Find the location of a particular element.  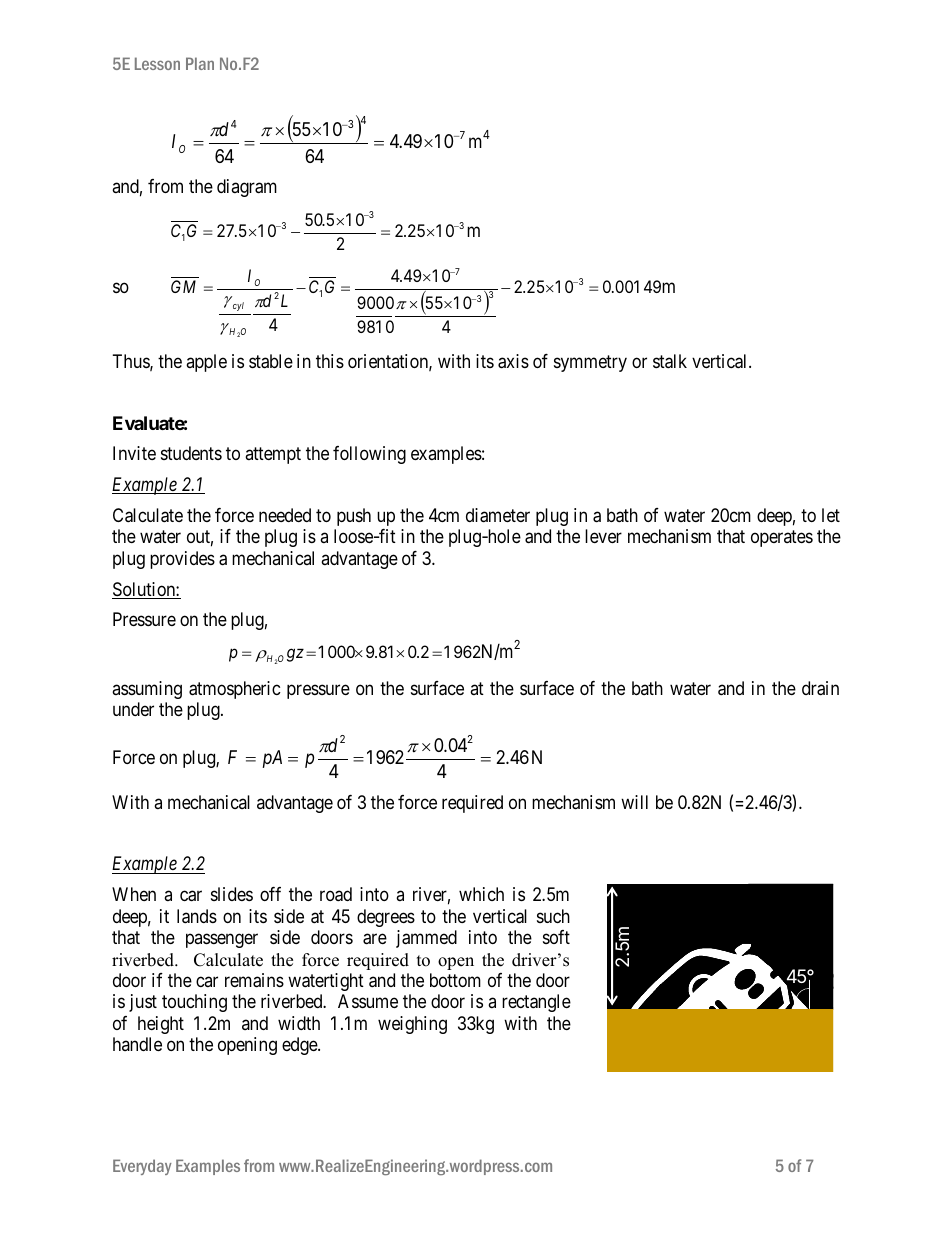

operates is located at coordinates (782, 538).
